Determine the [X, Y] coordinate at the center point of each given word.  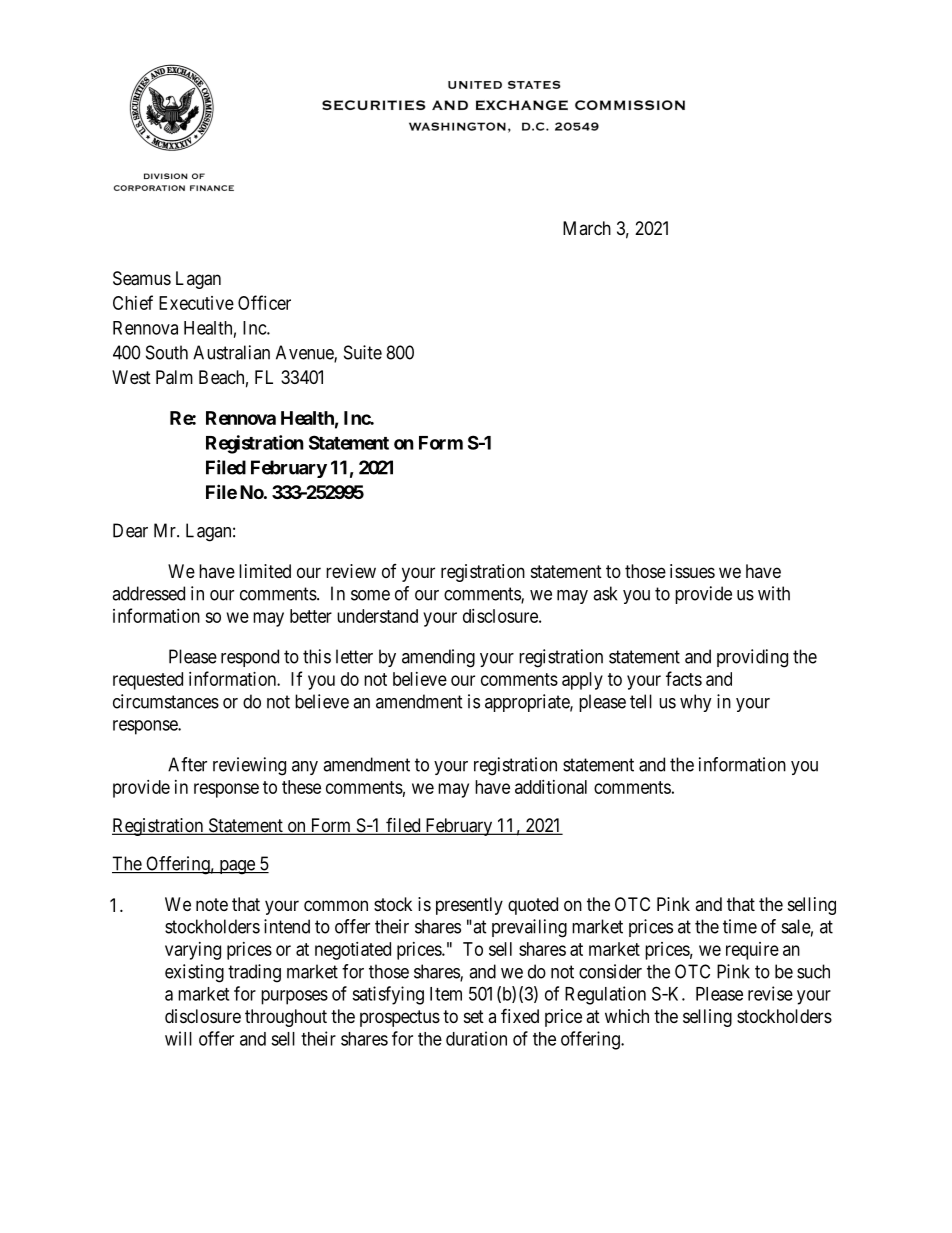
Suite [363, 352]
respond [250, 658]
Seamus [142, 278]
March [587, 228]
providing [752, 658]
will [178, 1038]
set [474, 1016]
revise [770, 993]
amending [438, 658]
